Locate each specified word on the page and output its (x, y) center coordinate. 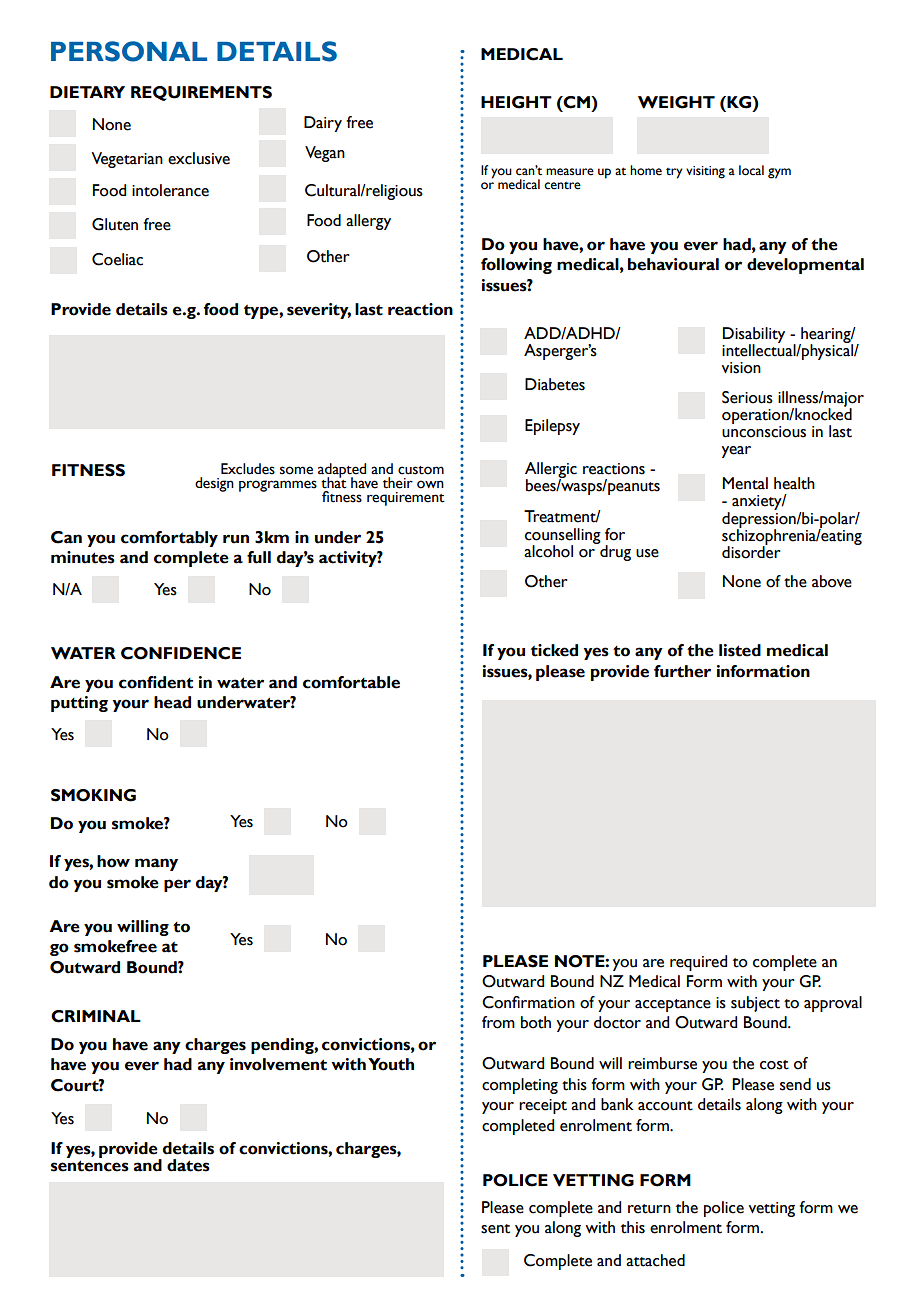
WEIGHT (676, 102)
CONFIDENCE (181, 653)
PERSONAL (129, 51)
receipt (543, 1106)
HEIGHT (516, 102)
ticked (554, 650)
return (649, 1209)
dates (188, 1165)
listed (740, 650)
